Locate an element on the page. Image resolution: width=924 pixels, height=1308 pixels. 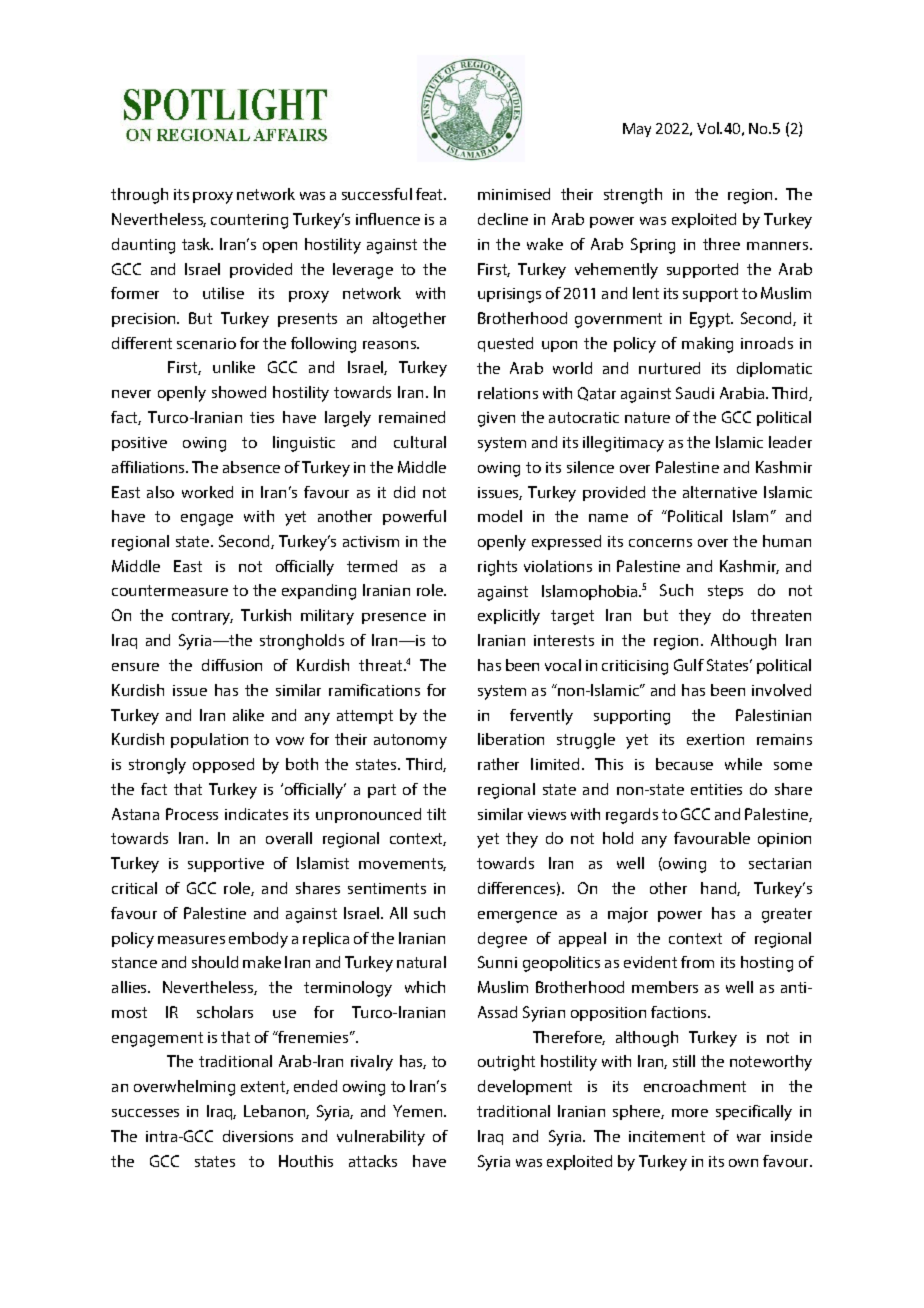
feat is located at coordinates (431, 194).
